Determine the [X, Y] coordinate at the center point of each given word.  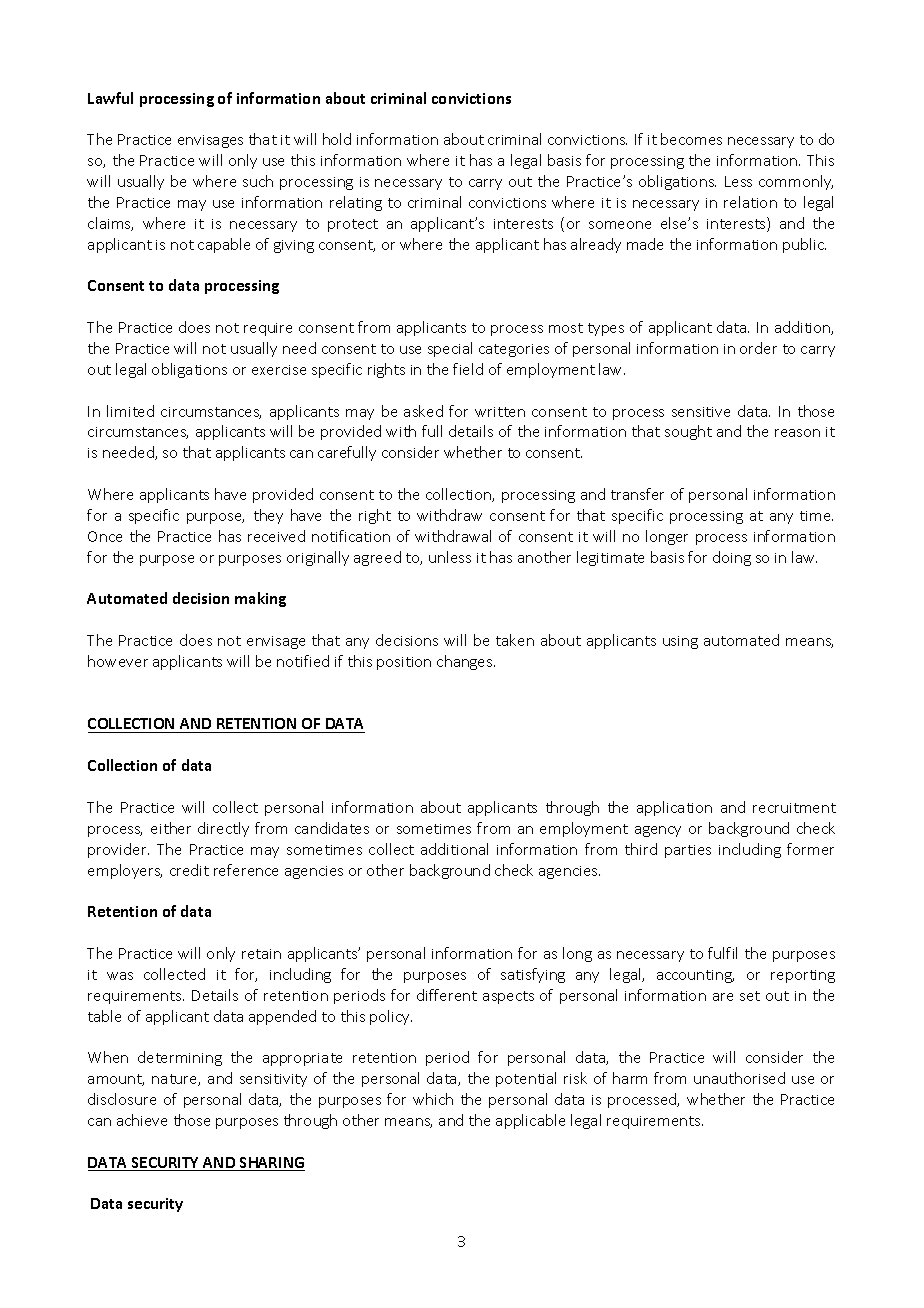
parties [688, 851]
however [118, 661]
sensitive [701, 412]
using [680, 642]
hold [337, 139]
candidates [332, 828]
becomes [691, 139]
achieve [142, 1120]
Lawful [110, 98]
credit [189, 870]
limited [130, 411]
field [468, 369]
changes [466, 662]
